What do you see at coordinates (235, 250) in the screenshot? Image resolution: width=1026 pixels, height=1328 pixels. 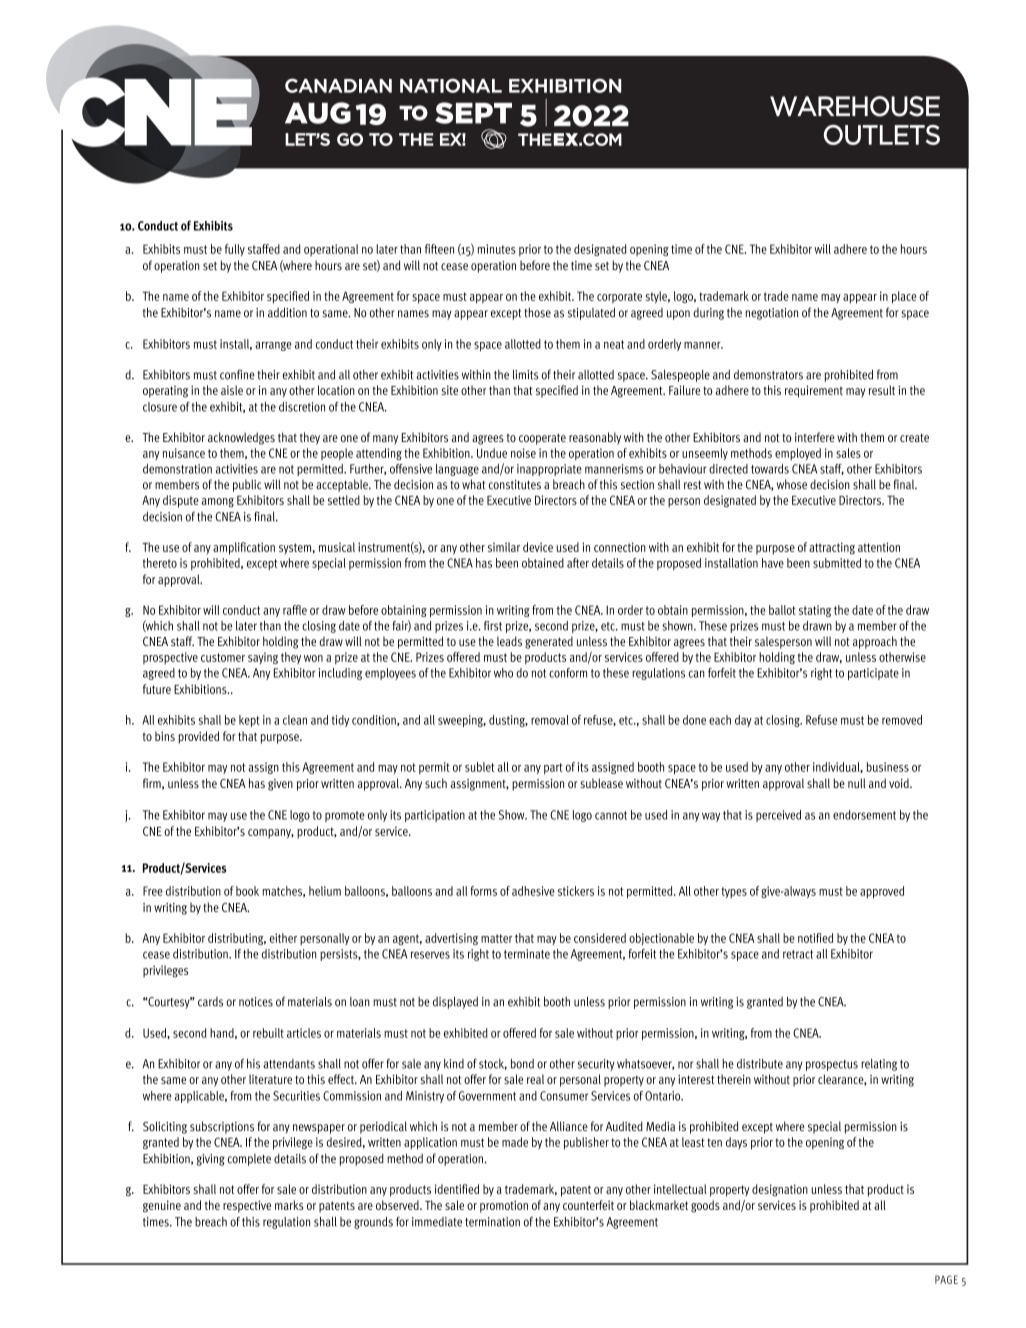 I see `fully` at bounding box center [235, 250].
